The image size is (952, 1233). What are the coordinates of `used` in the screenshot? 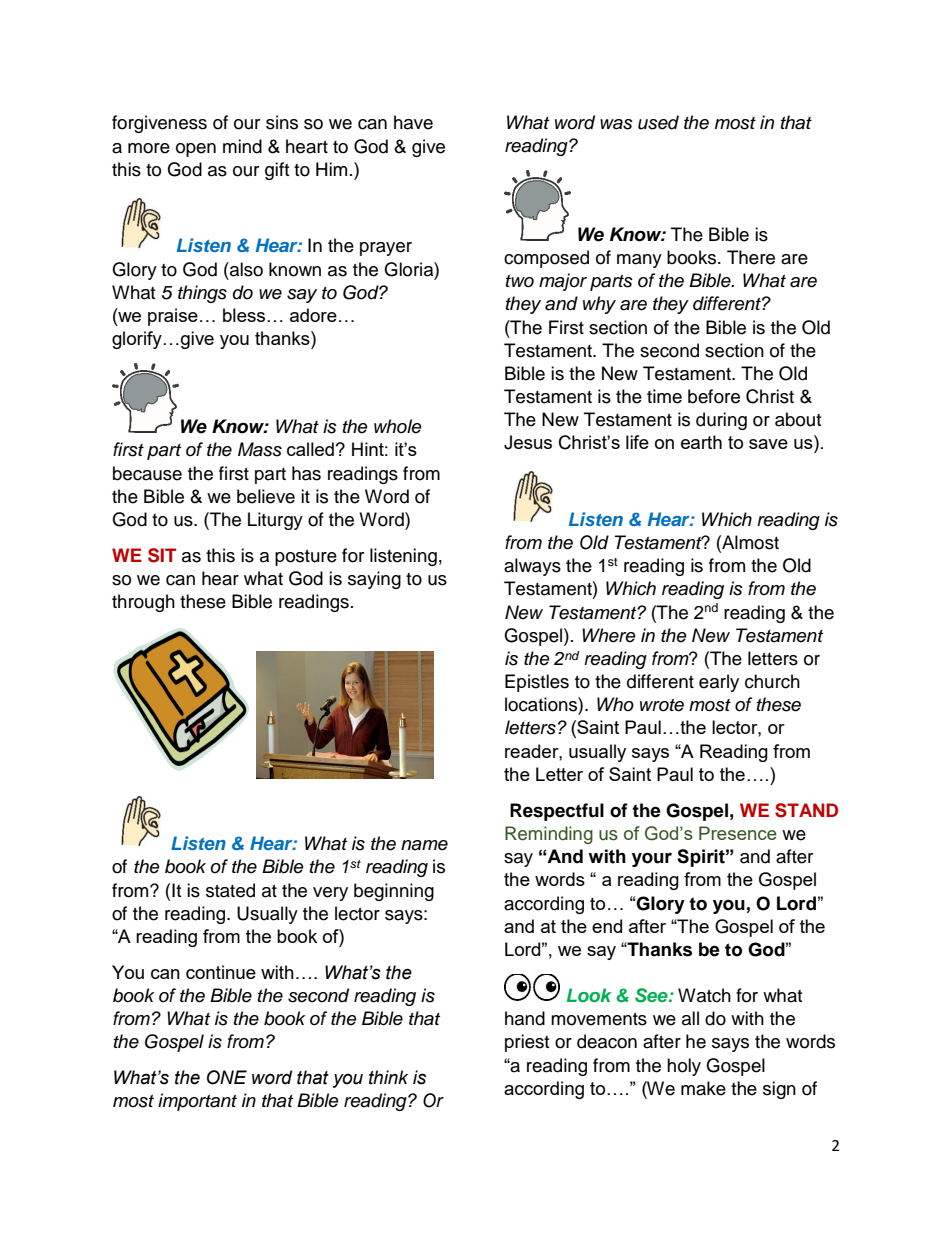 It's located at (658, 122).
